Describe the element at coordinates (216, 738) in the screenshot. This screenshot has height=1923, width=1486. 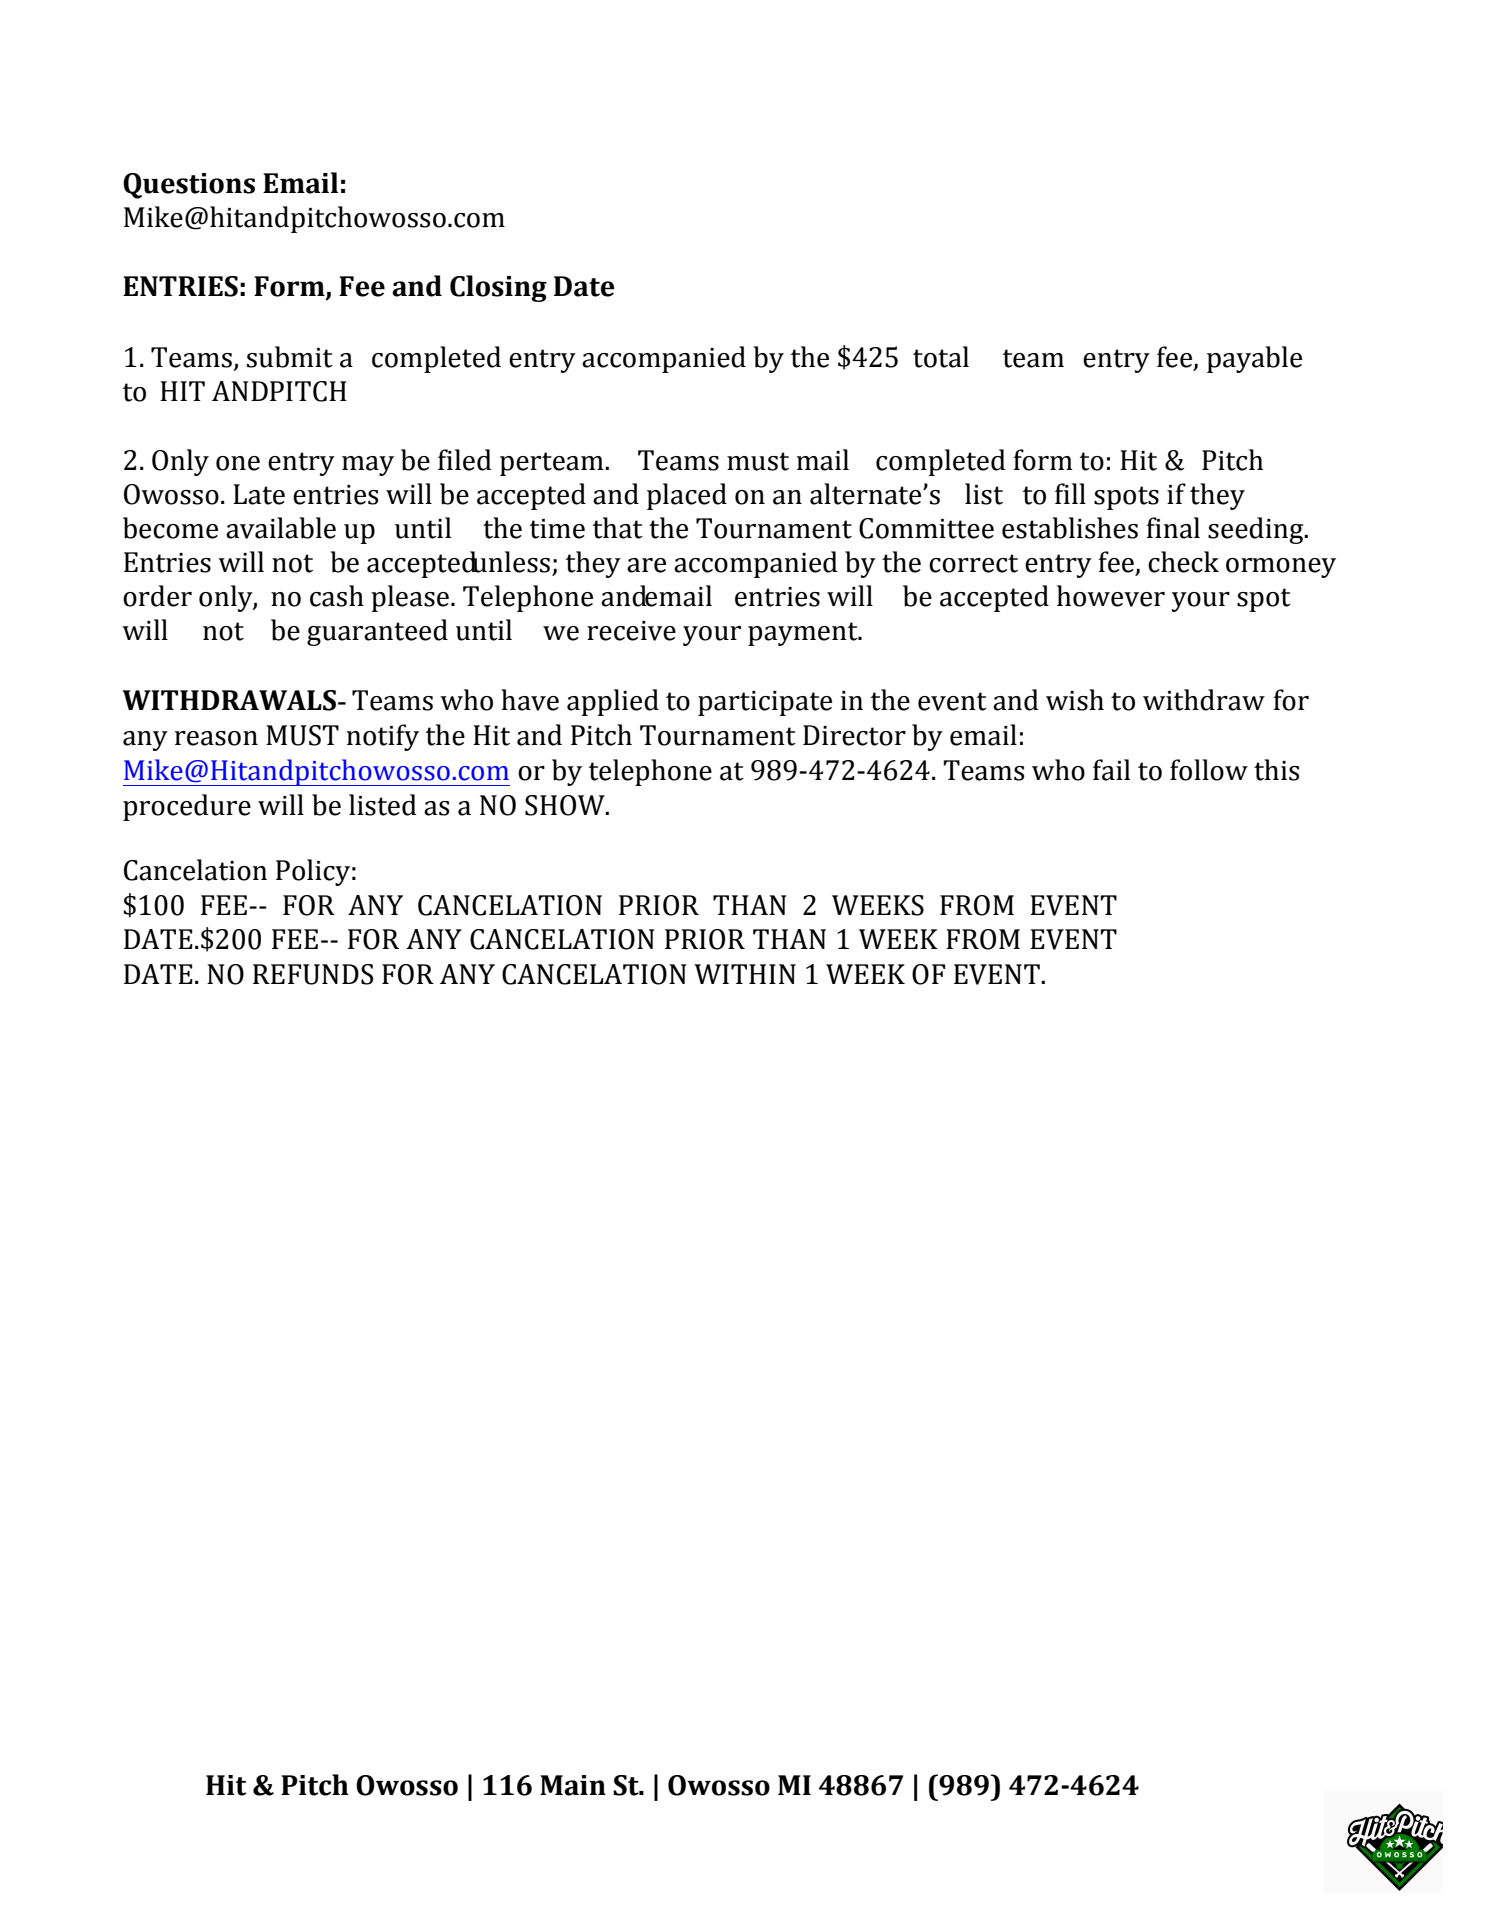
I see `reason` at that location.
